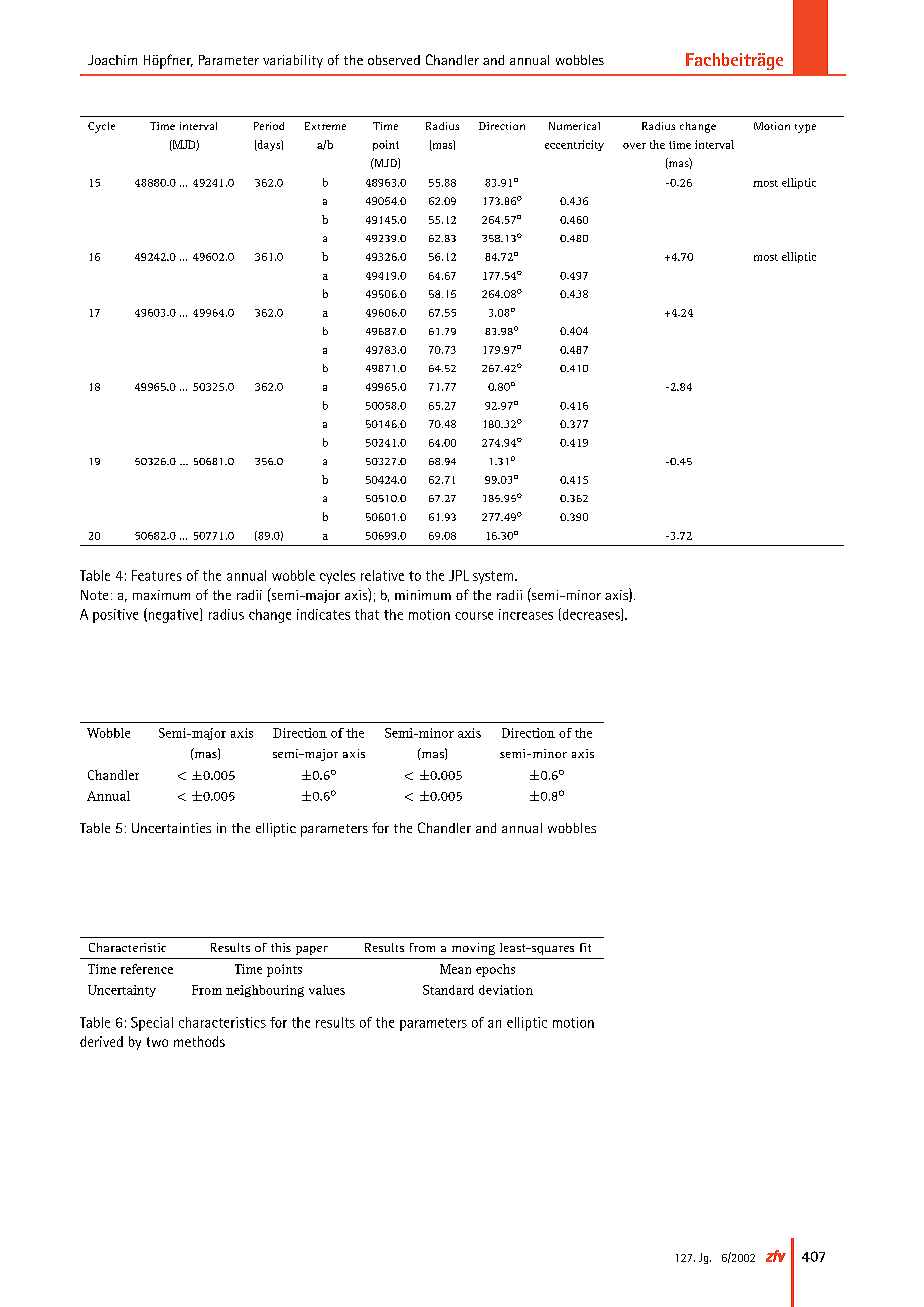  What do you see at coordinates (591, 614) in the image?
I see `decreases` at bounding box center [591, 614].
